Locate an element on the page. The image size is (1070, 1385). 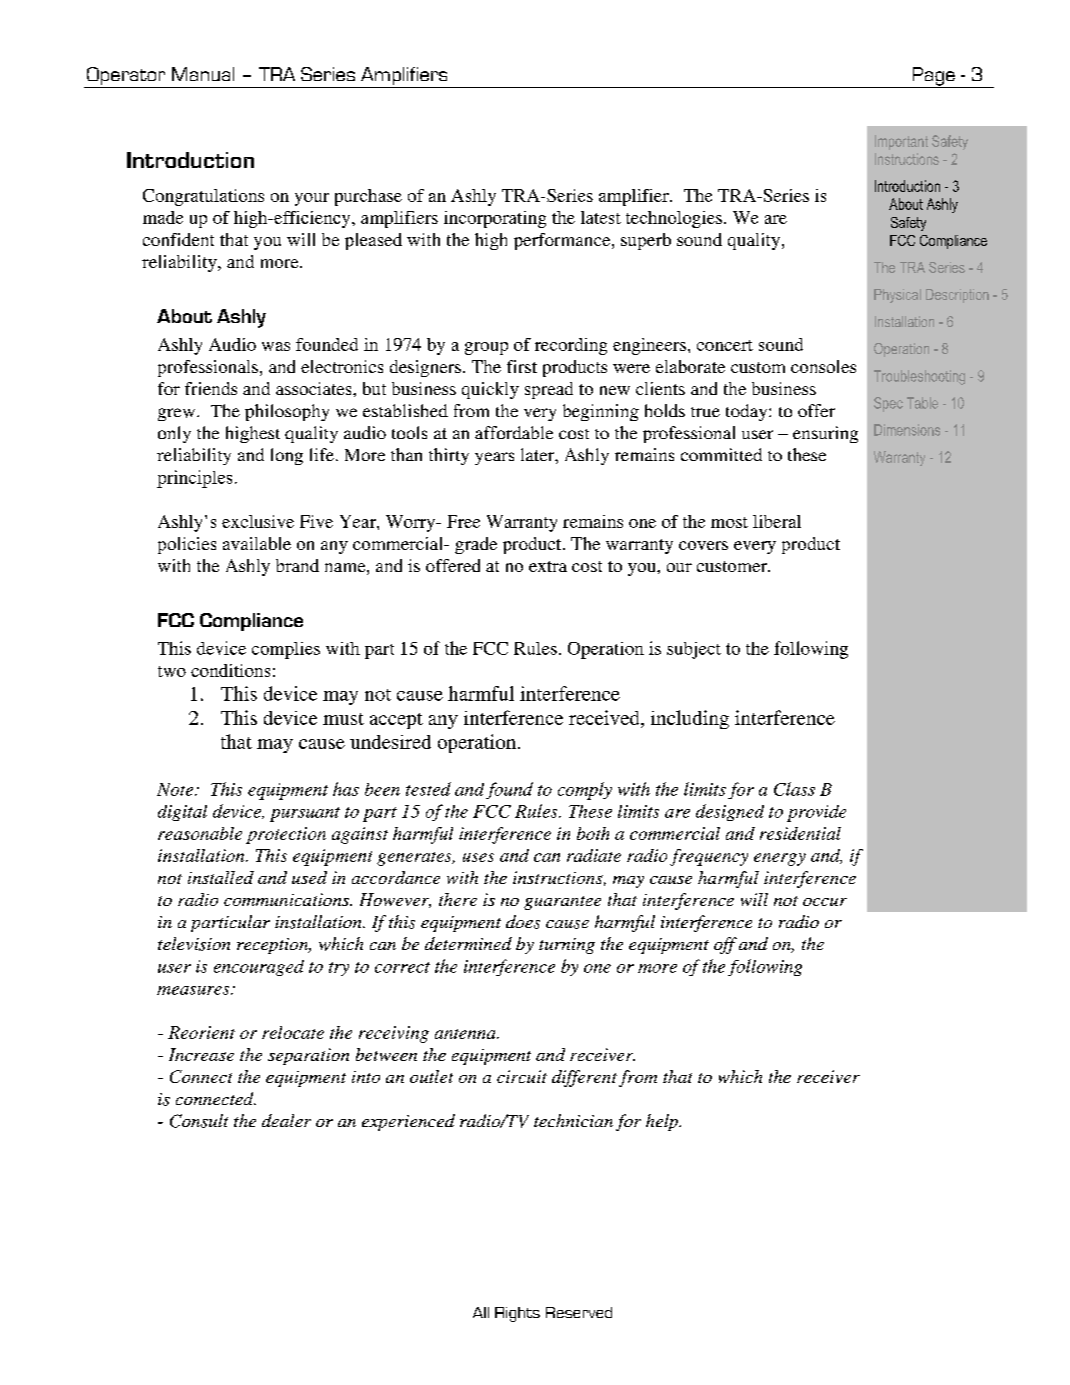
occur is located at coordinates (825, 902).
